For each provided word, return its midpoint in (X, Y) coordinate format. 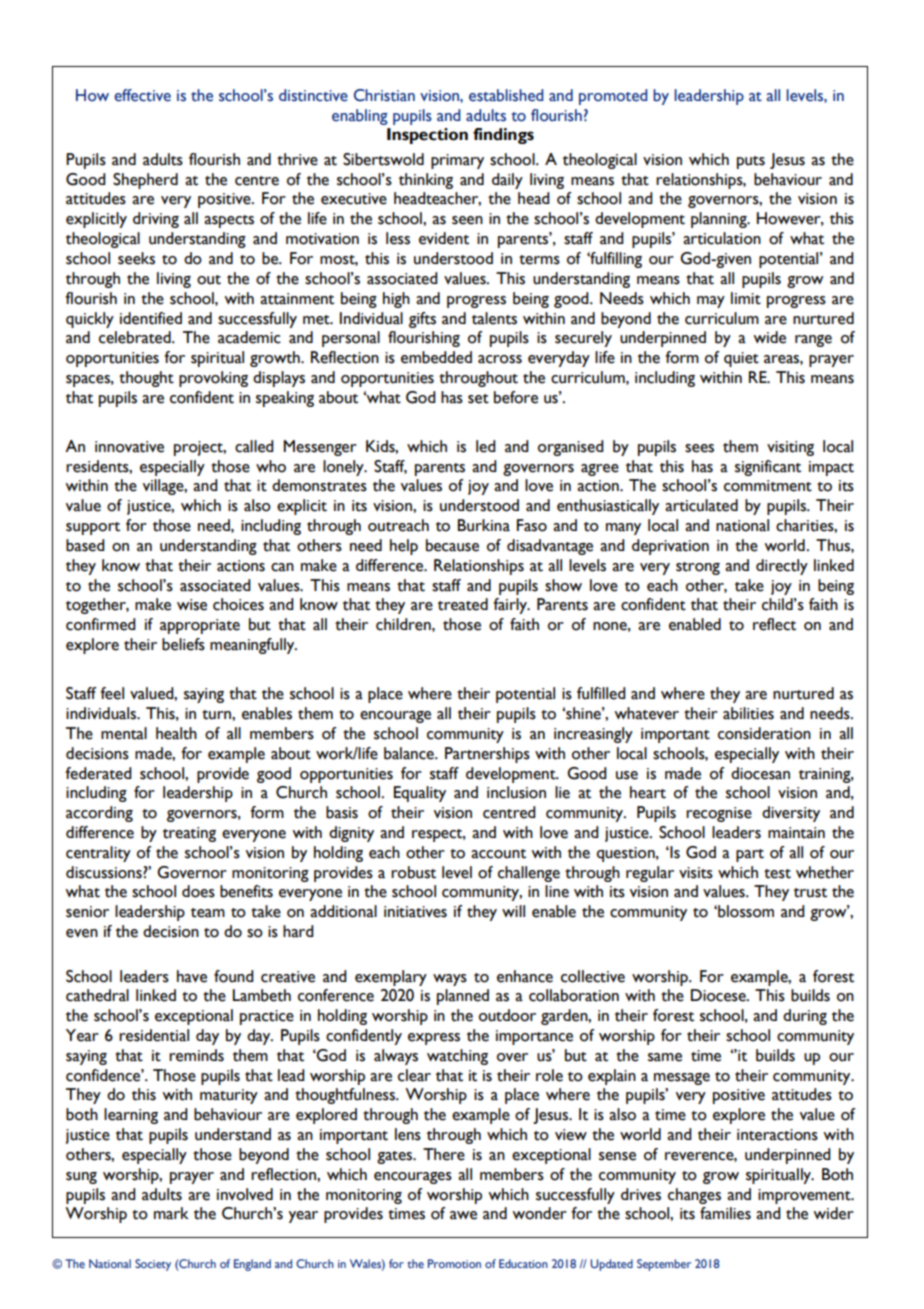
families (725, 1213)
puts (751, 162)
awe (463, 1215)
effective (142, 95)
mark (171, 1213)
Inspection (427, 136)
